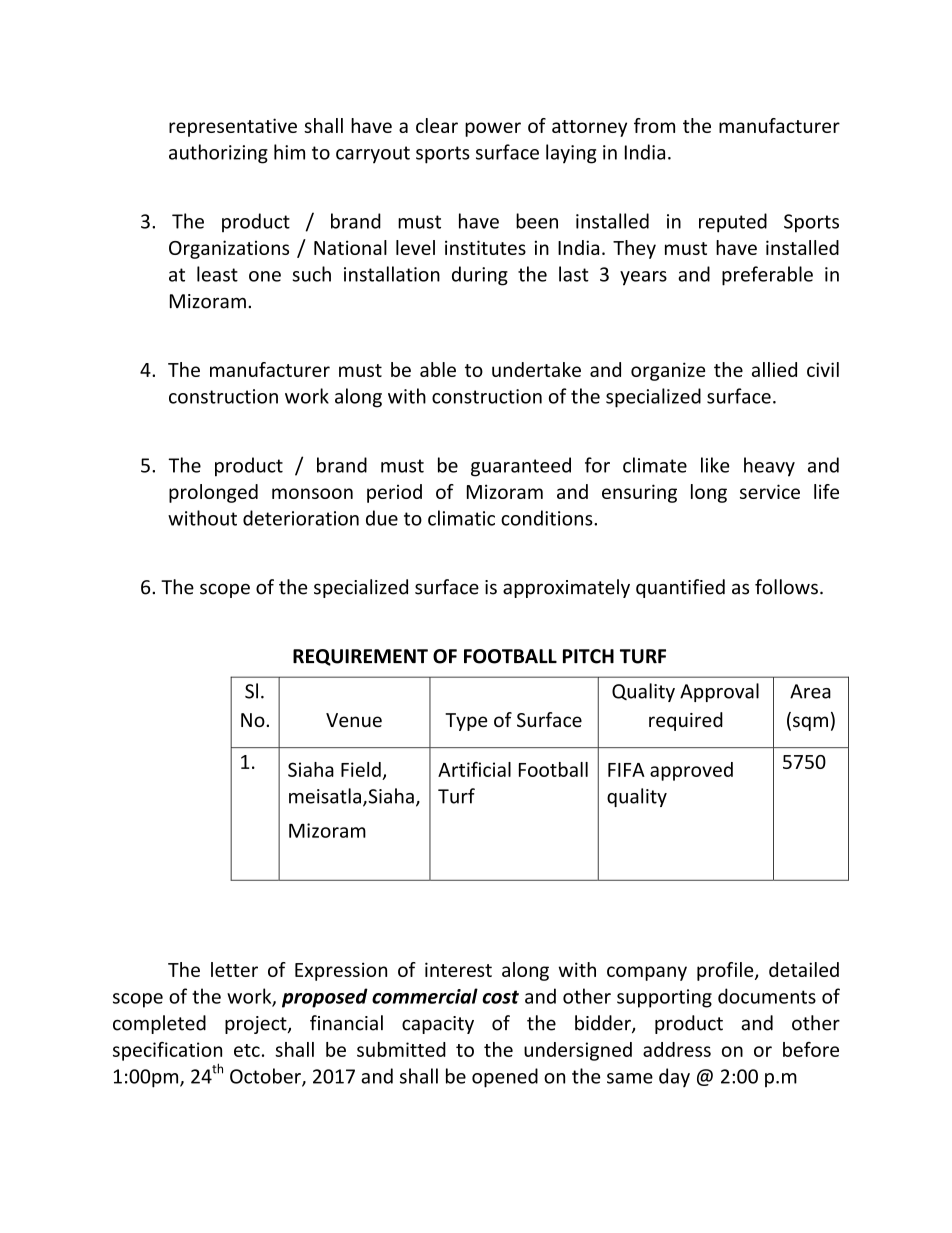 The width and height of the image is (952, 1233). I want to click on Artificial, so click(474, 769).
